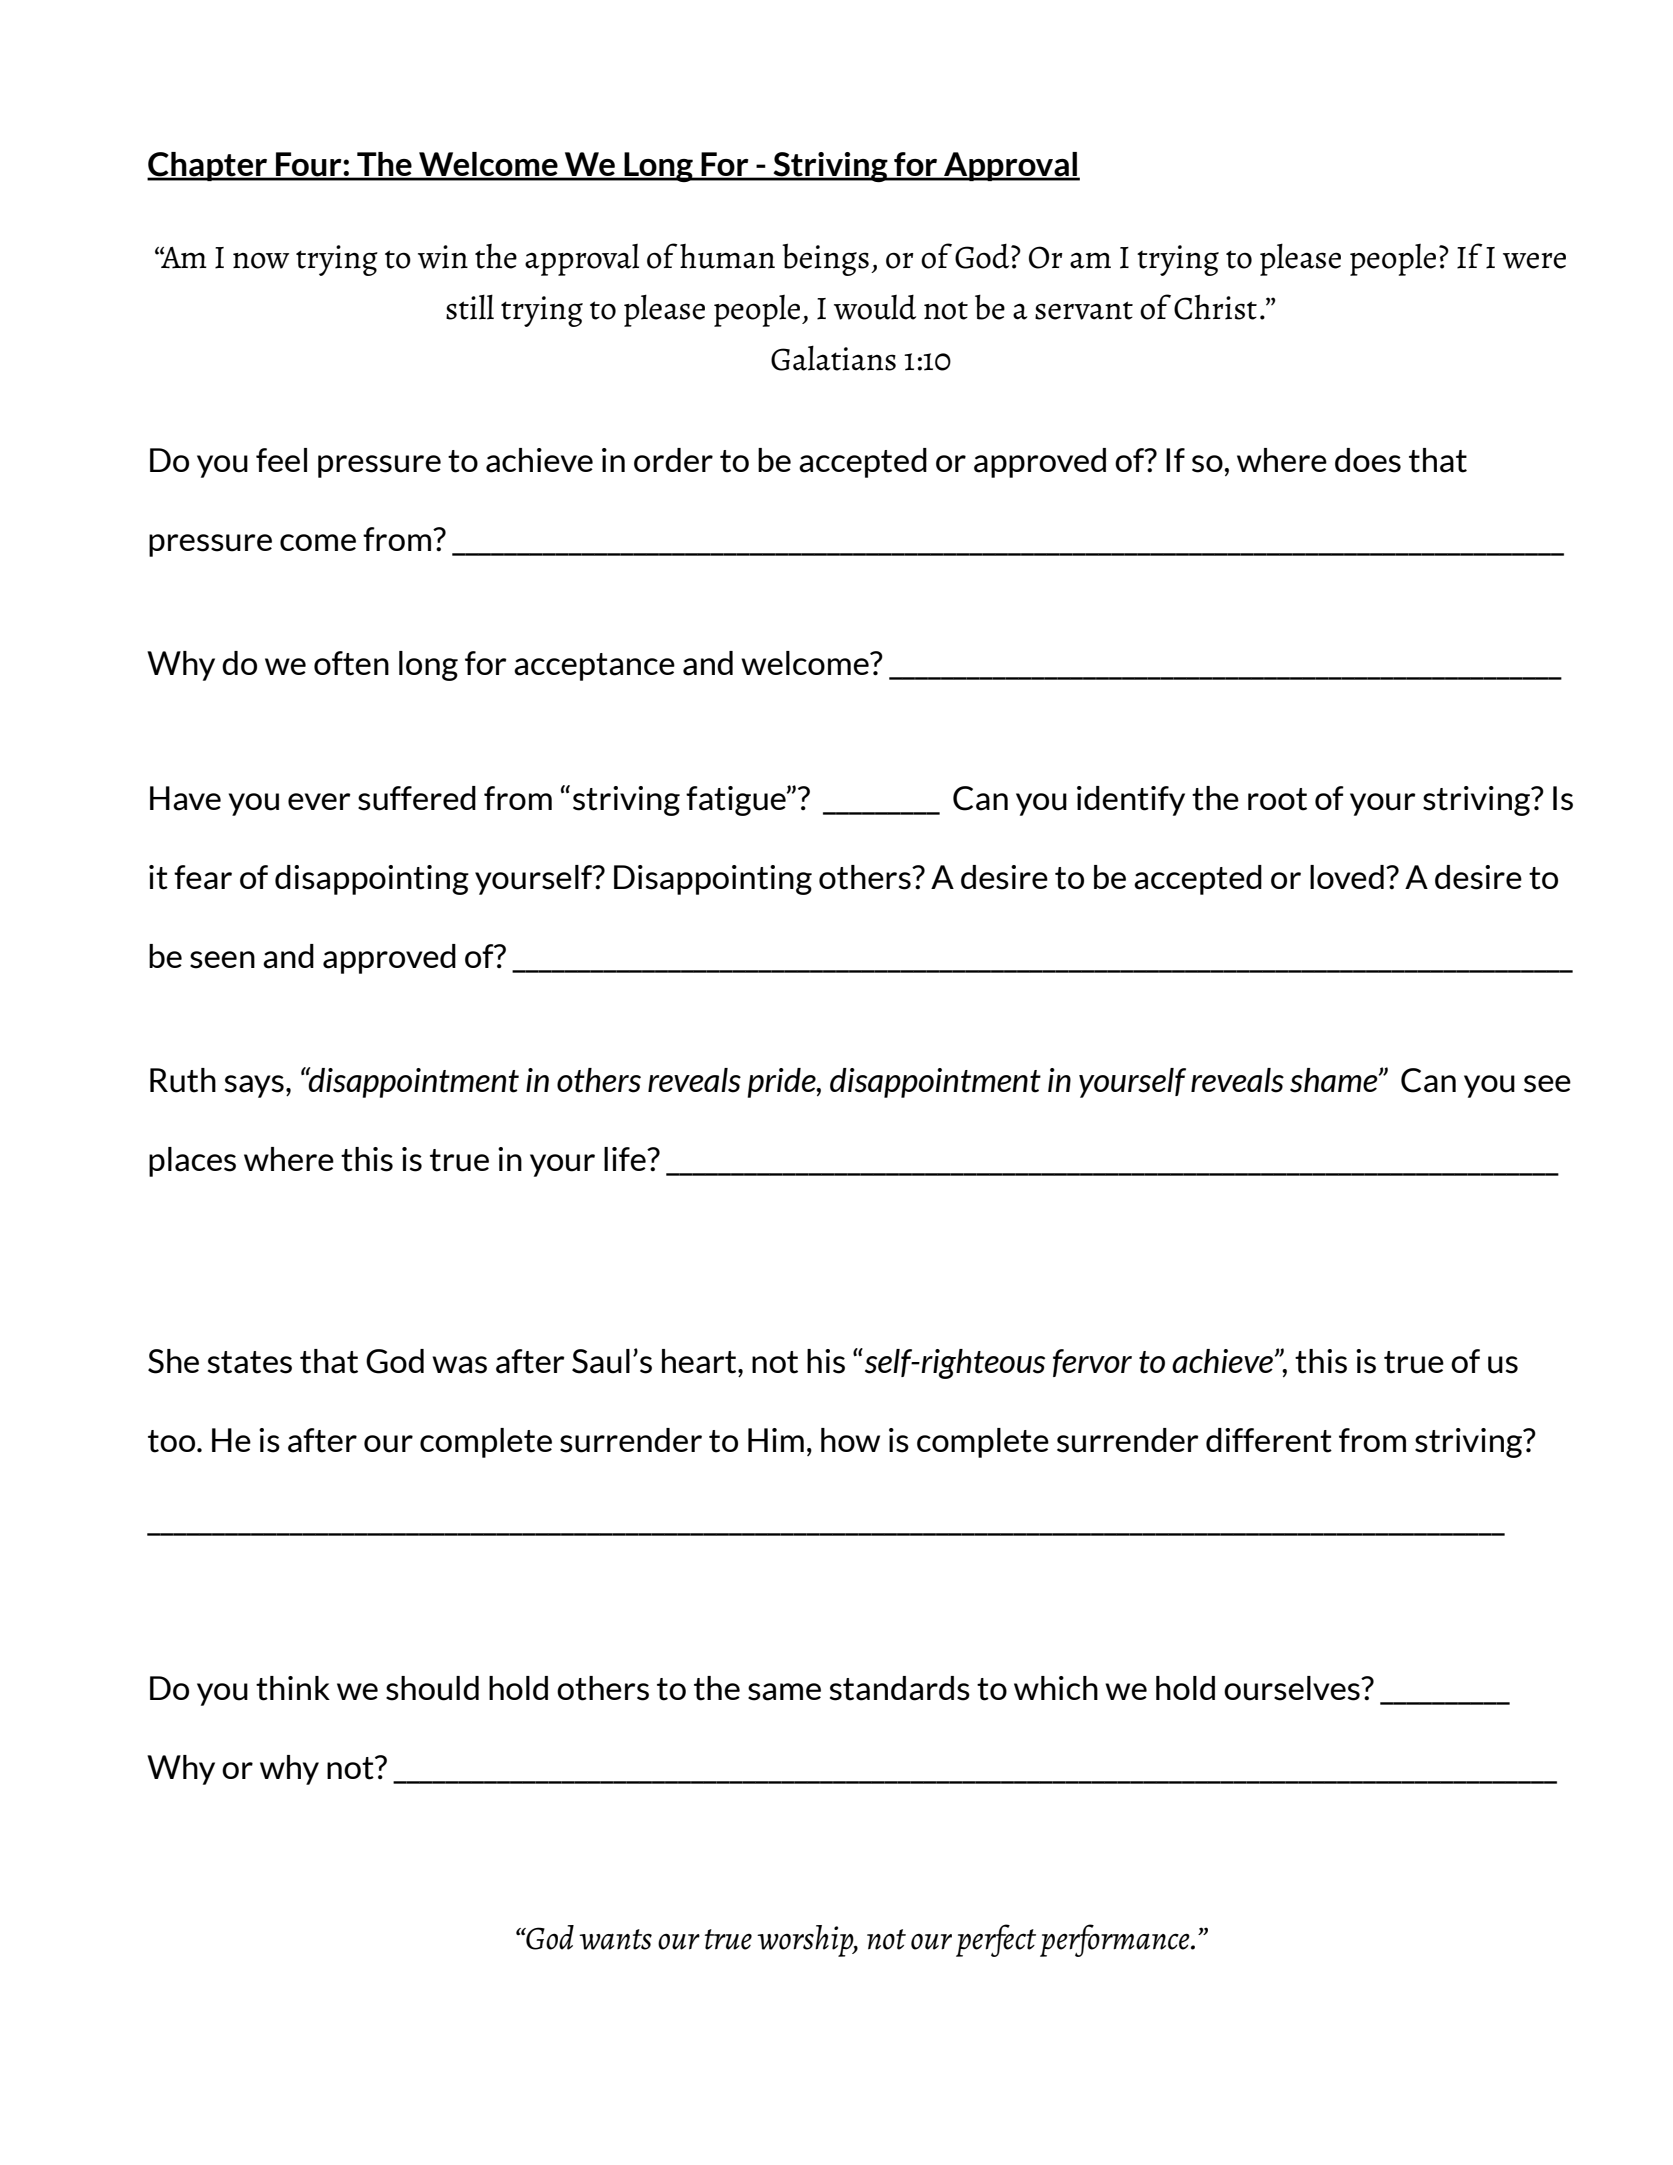 This screenshot has height=2165, width=1673. I want to click on heart, so click(700, 1361).
